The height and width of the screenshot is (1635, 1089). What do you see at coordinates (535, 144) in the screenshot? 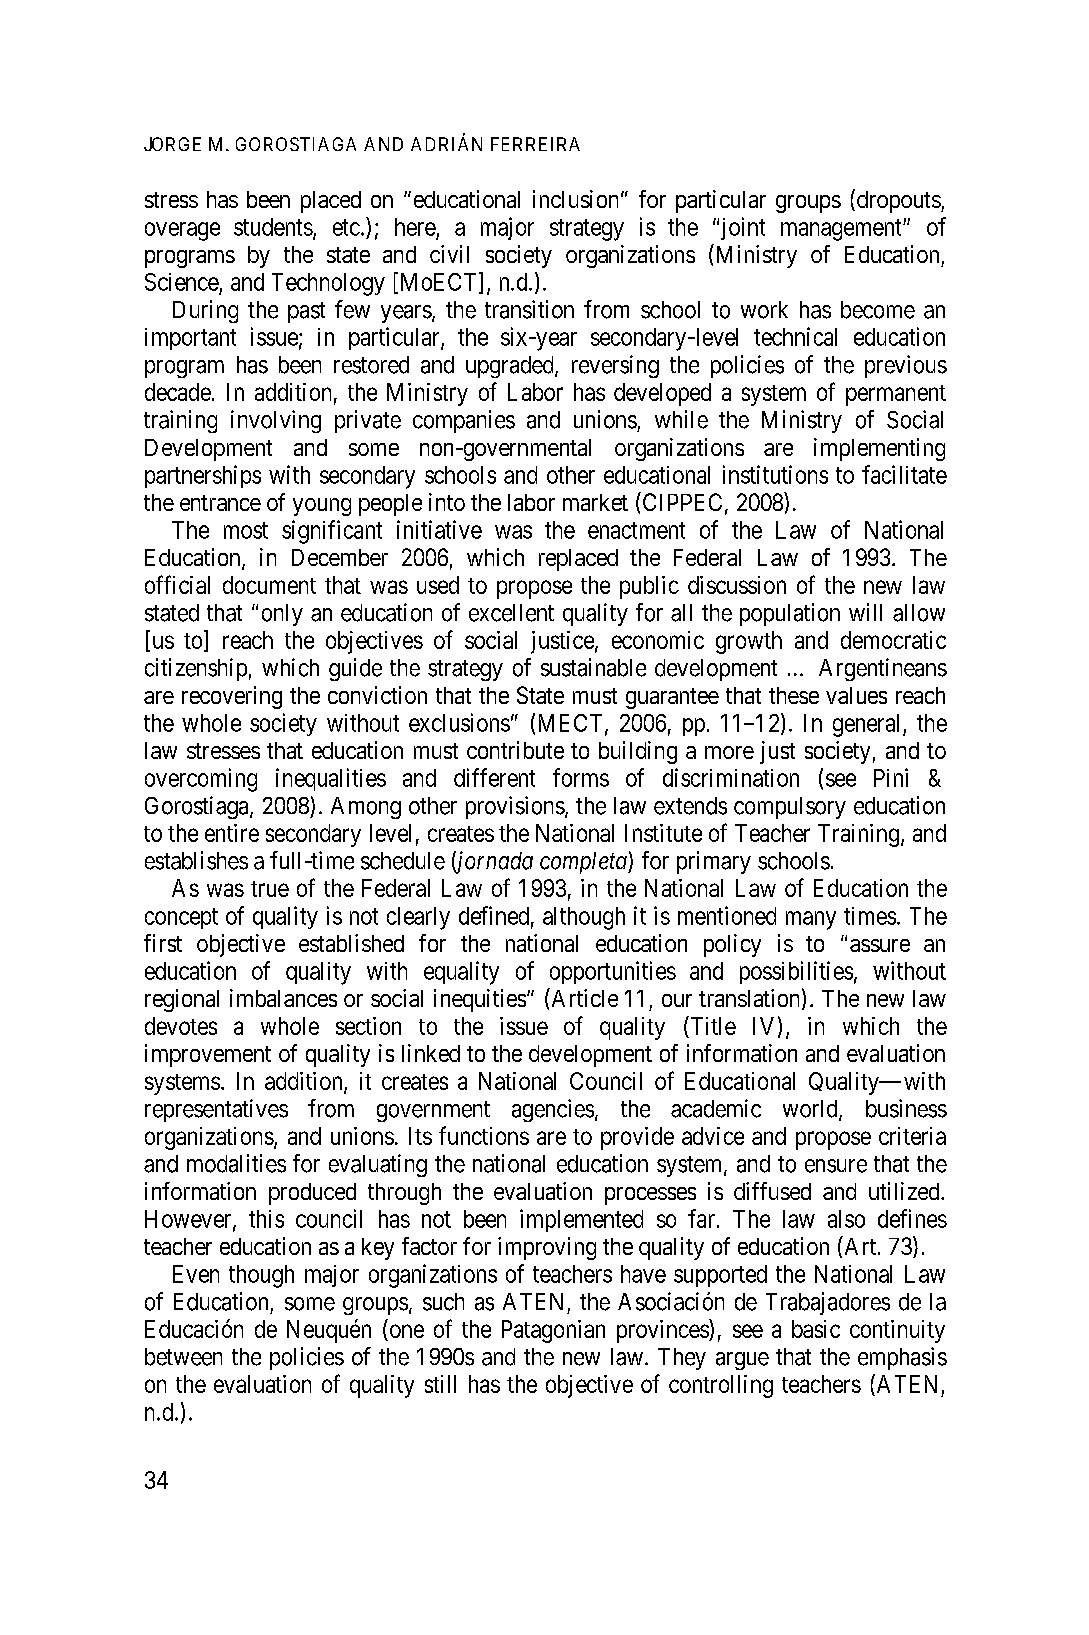
I see `FERREIRA` at bounding box center [535, 144].
